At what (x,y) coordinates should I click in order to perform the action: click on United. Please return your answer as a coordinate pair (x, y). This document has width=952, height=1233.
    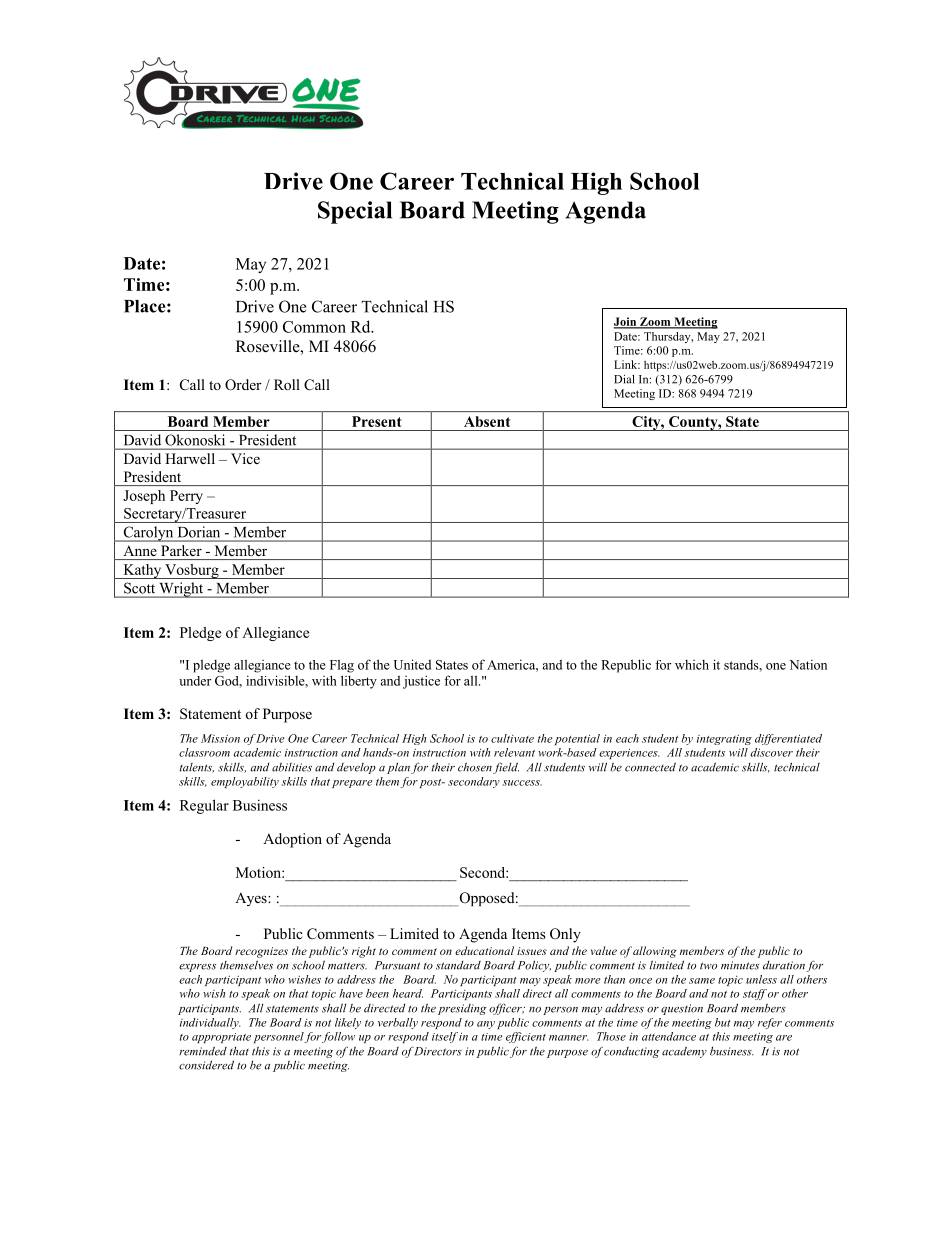
    Looking at the image, I should click on (412, 664).
